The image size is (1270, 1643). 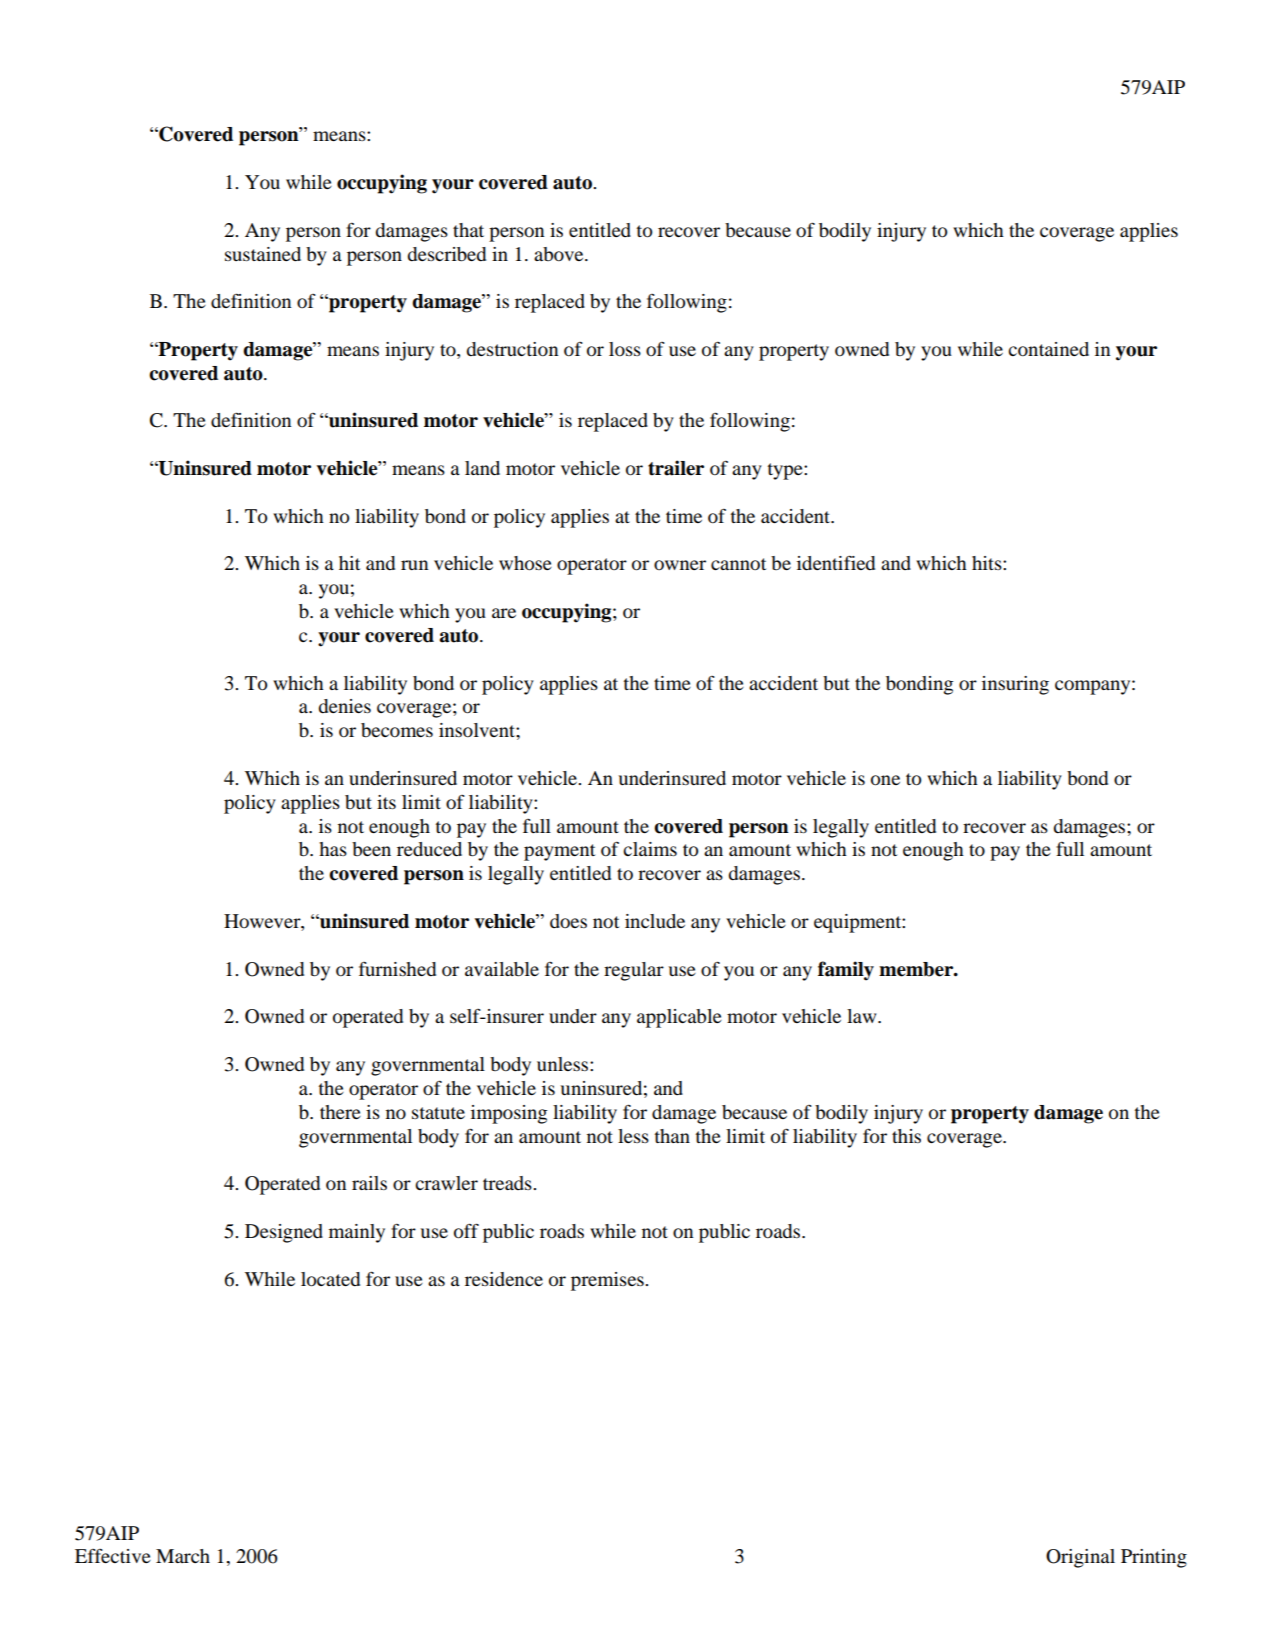 I want to click on include, so click(x=655, y=921).
